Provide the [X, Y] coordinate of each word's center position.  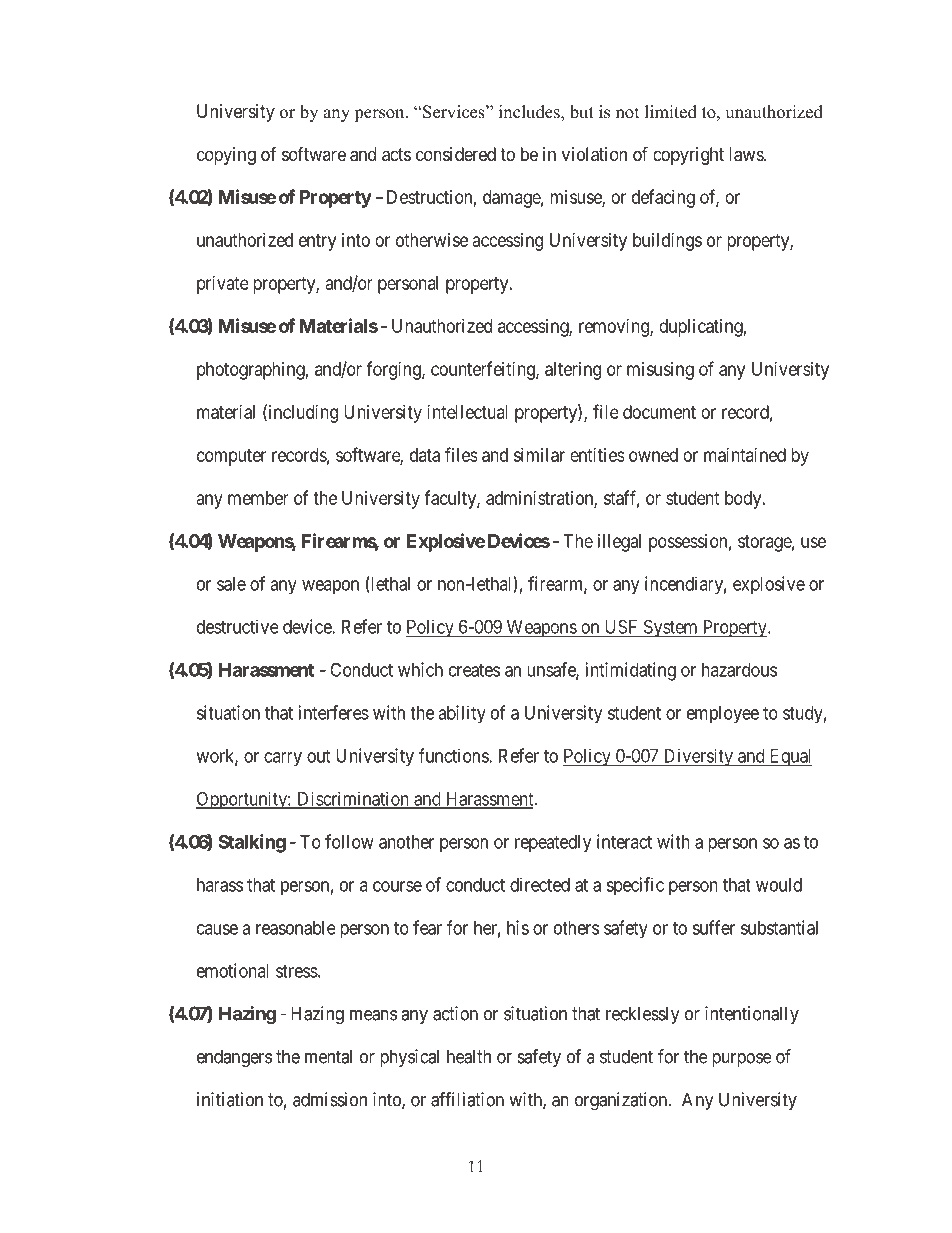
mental [328, 1056]
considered [456, 154]
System [670, 628]
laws [747, 154]
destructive [238, 626]
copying [226, 156]
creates [474, 670]
